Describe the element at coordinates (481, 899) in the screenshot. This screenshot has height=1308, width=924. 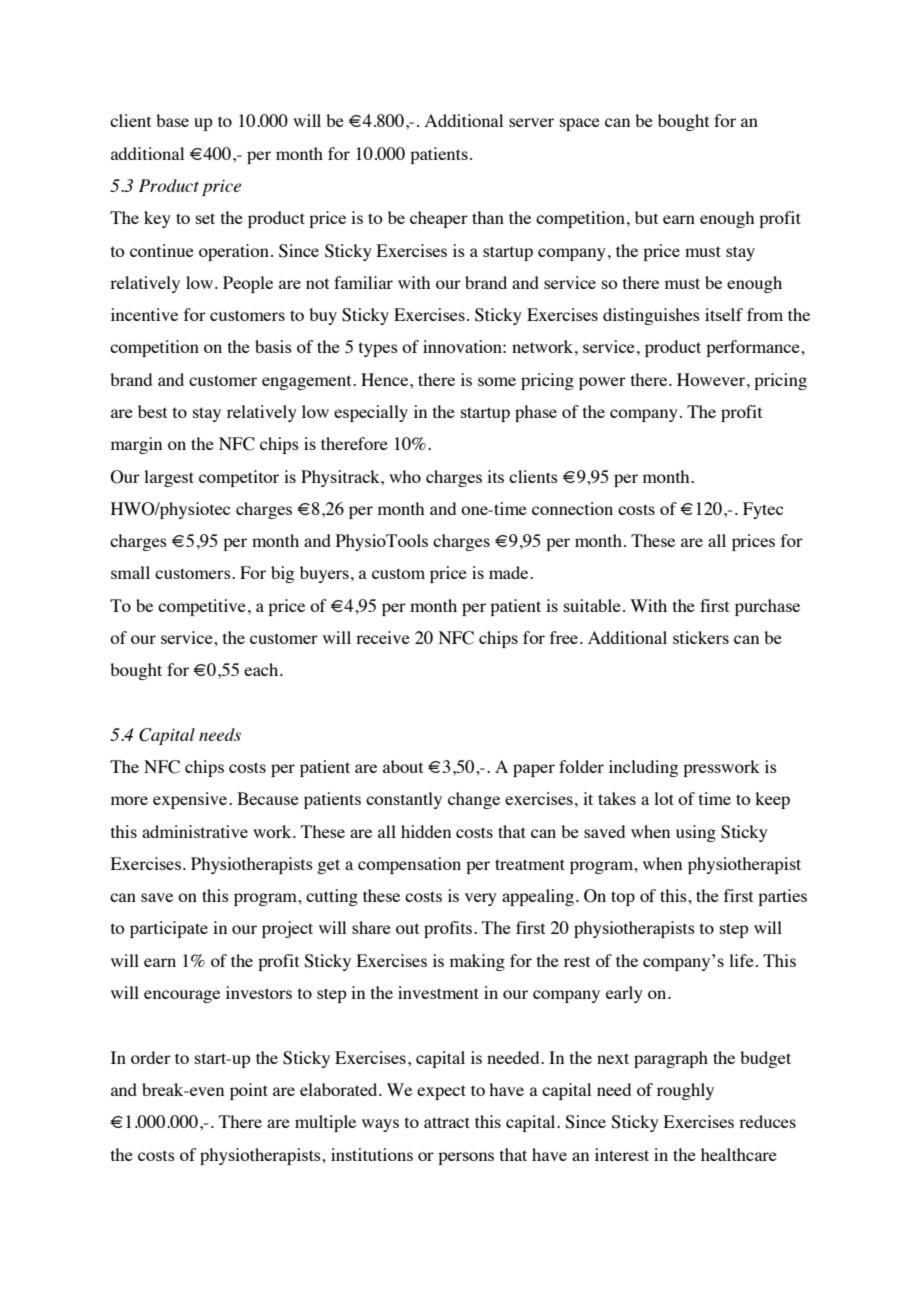
I see `very` at that location.
